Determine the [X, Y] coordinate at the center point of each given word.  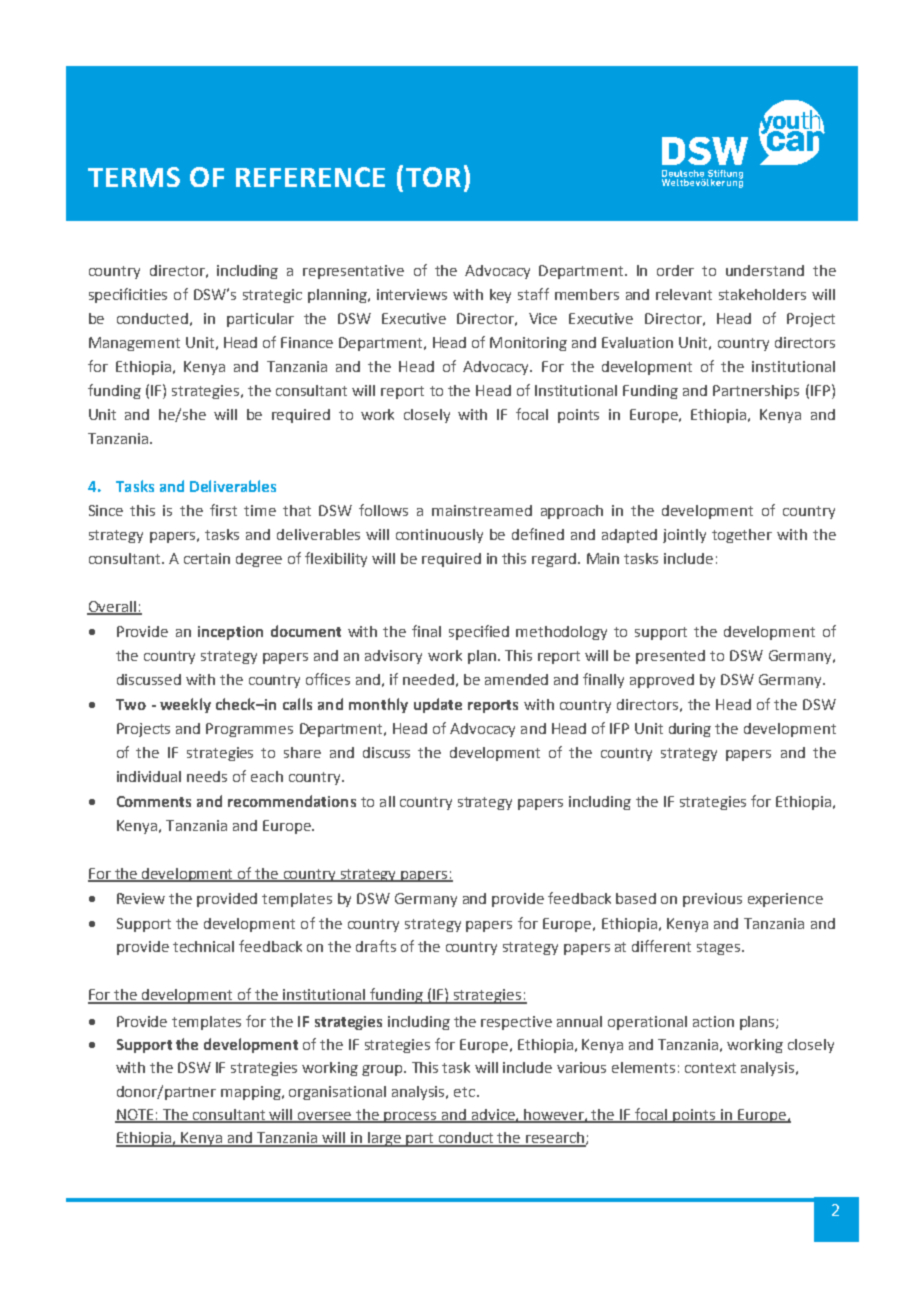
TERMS [134, 177]
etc [466, 1092]
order [675, 270]
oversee [325, 1117]
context [710, 1068]
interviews [412, 294]
